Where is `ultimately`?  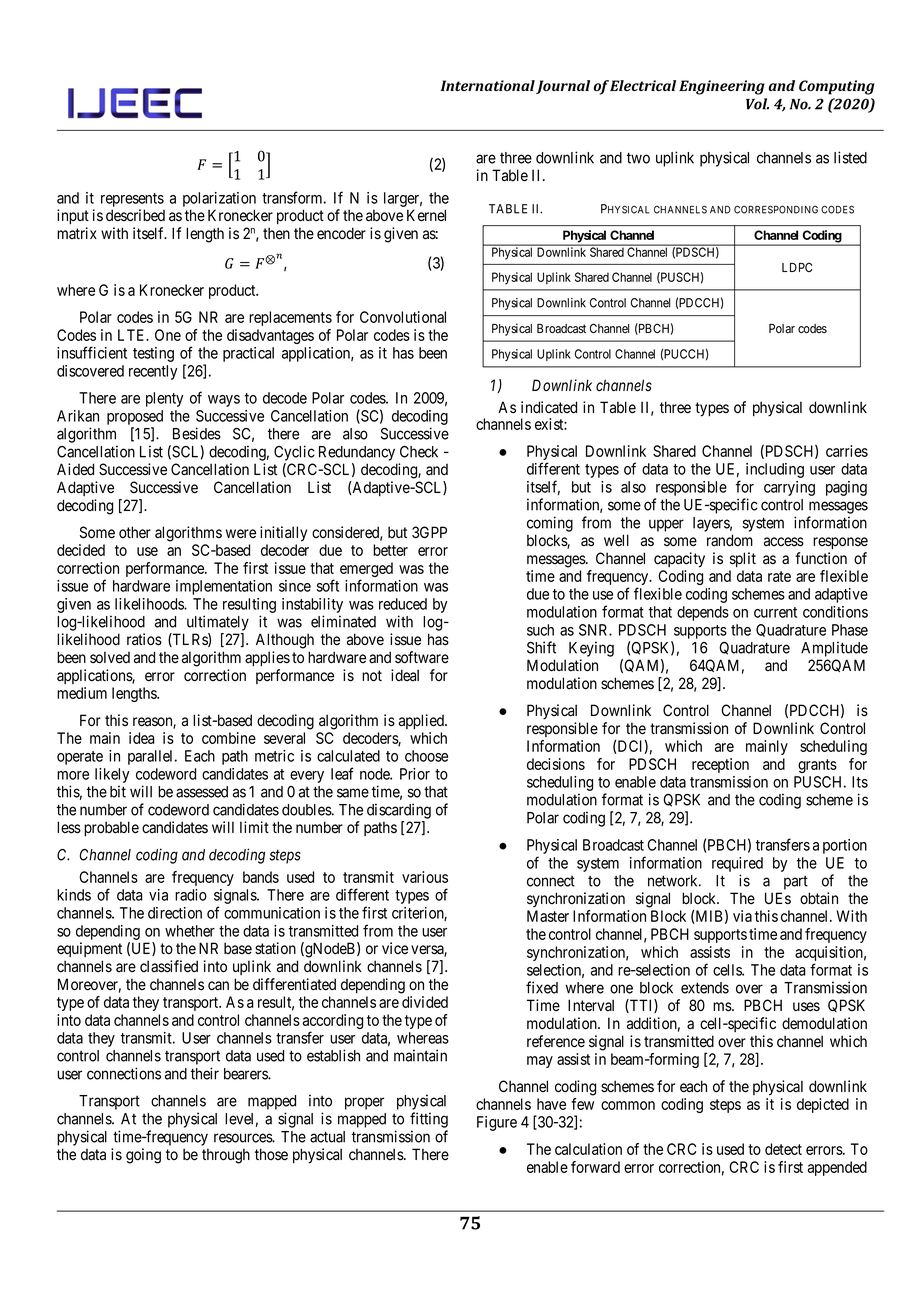
ultimately is located at coordinates (218, 623).
